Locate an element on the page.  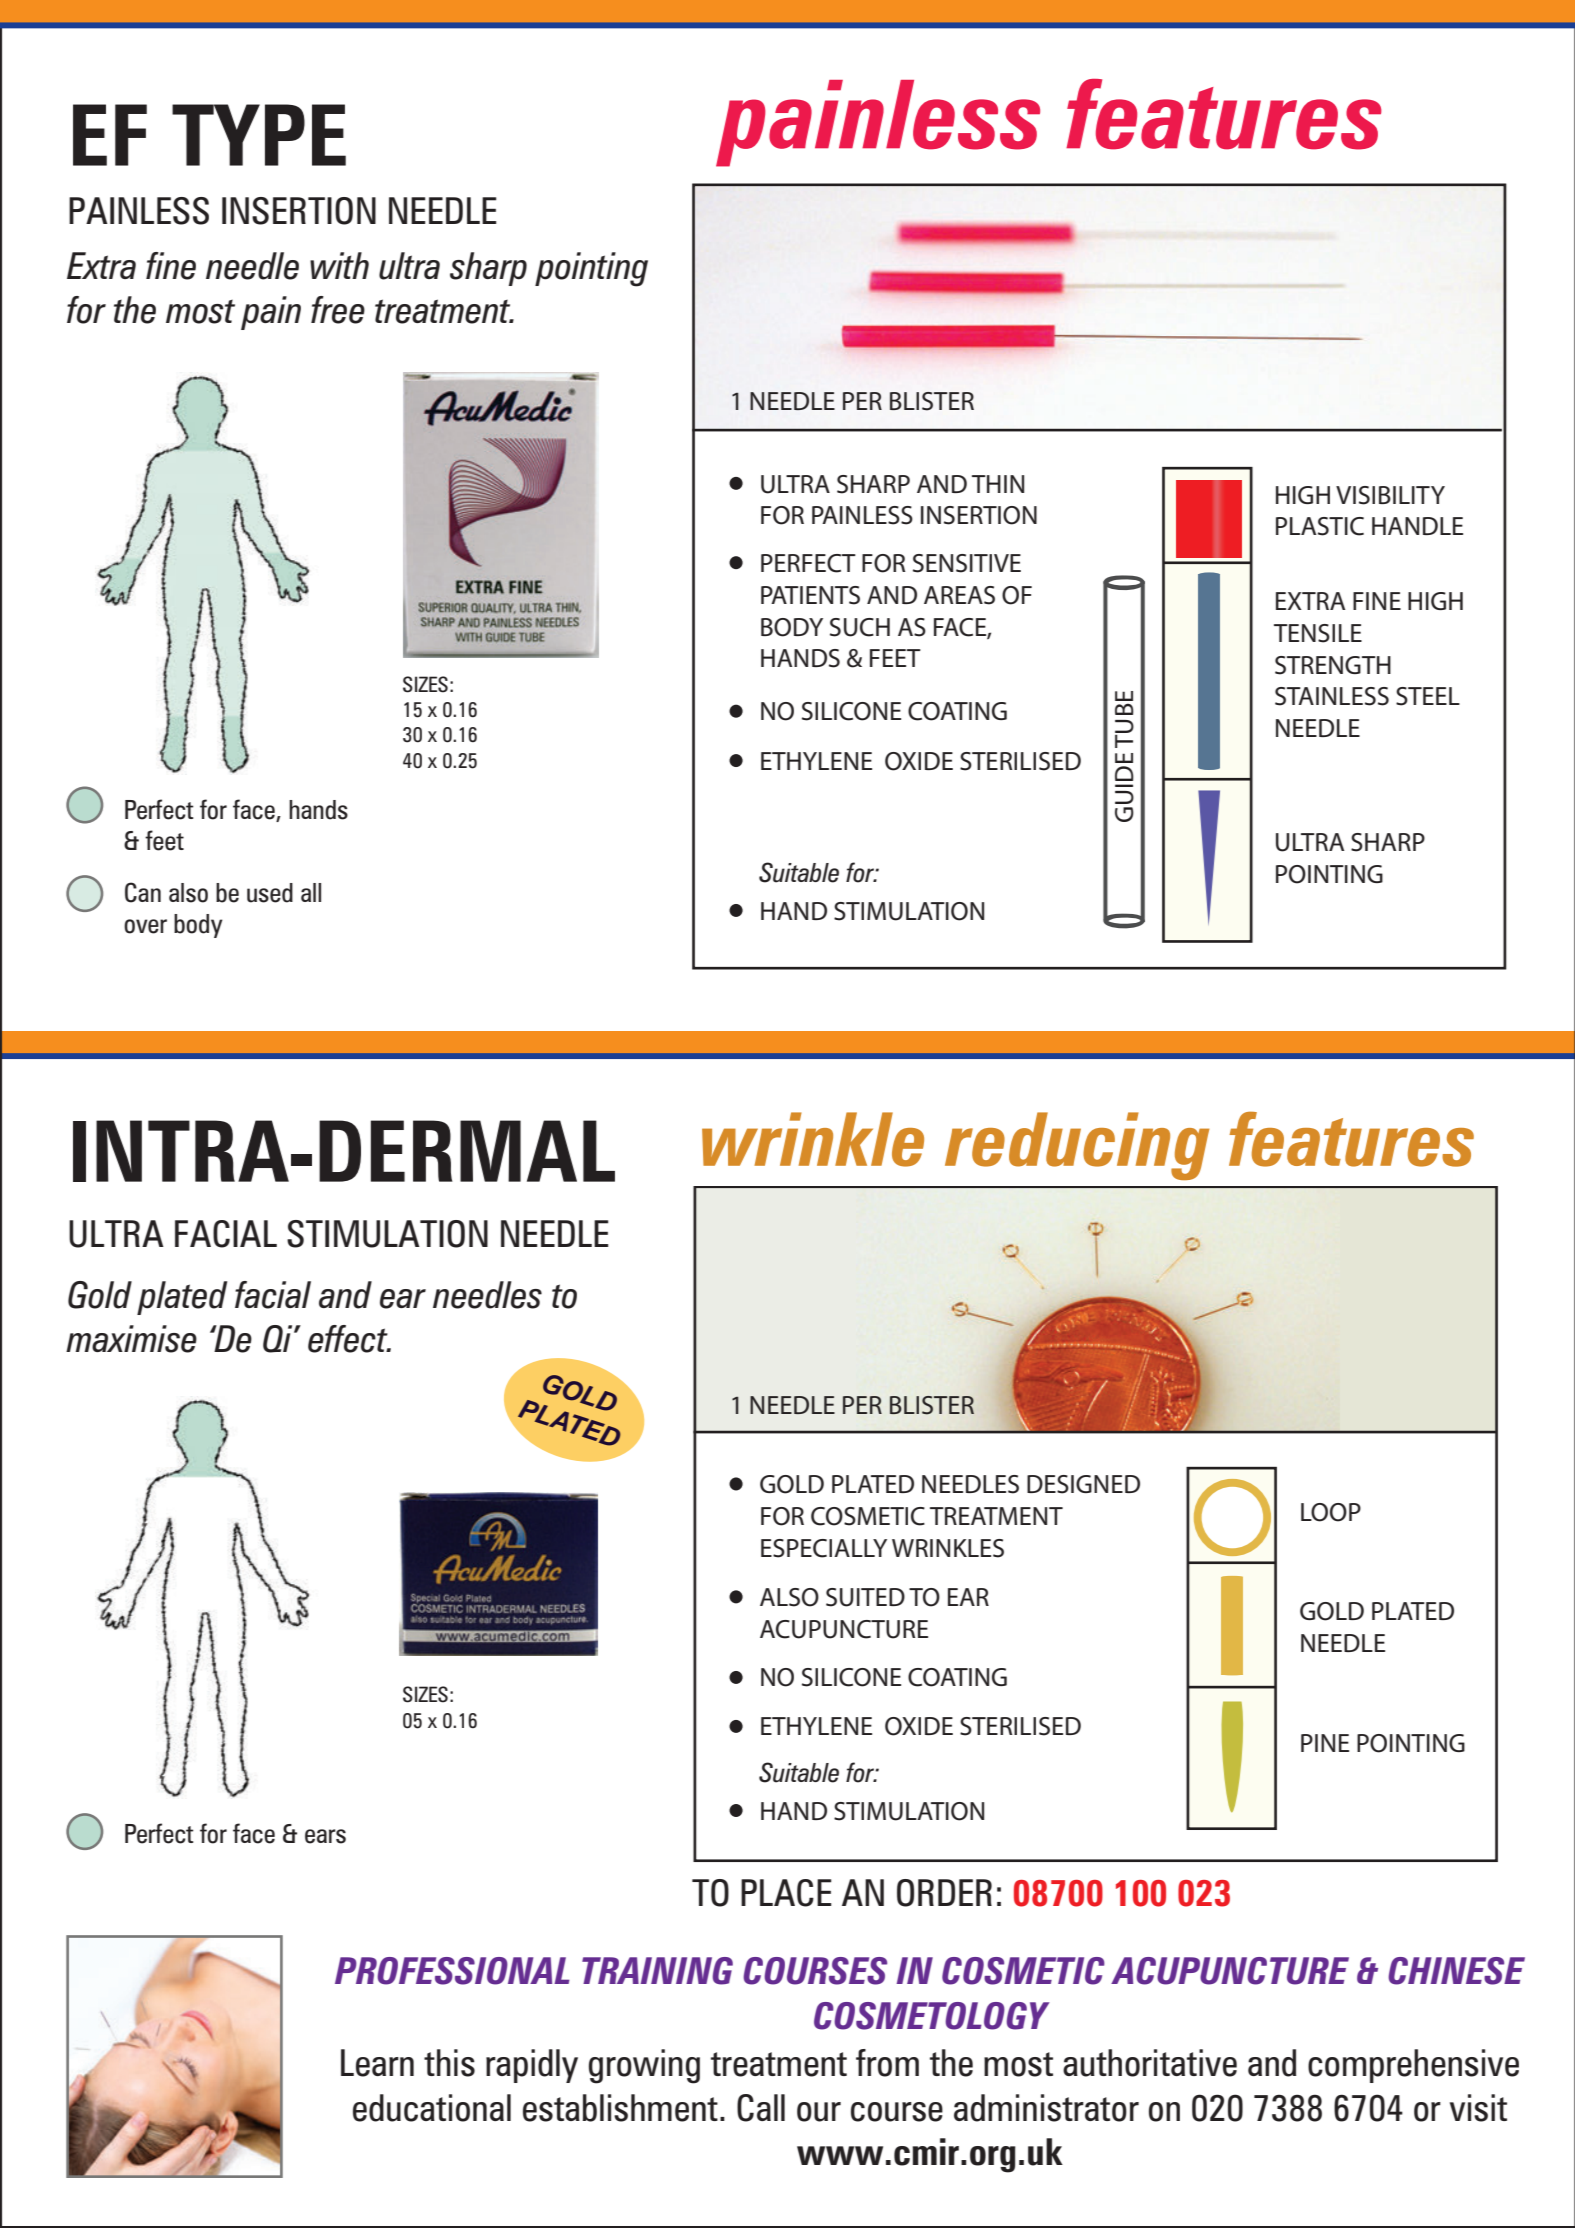
VISIBILITY is located at coordinates (1390, 495).
